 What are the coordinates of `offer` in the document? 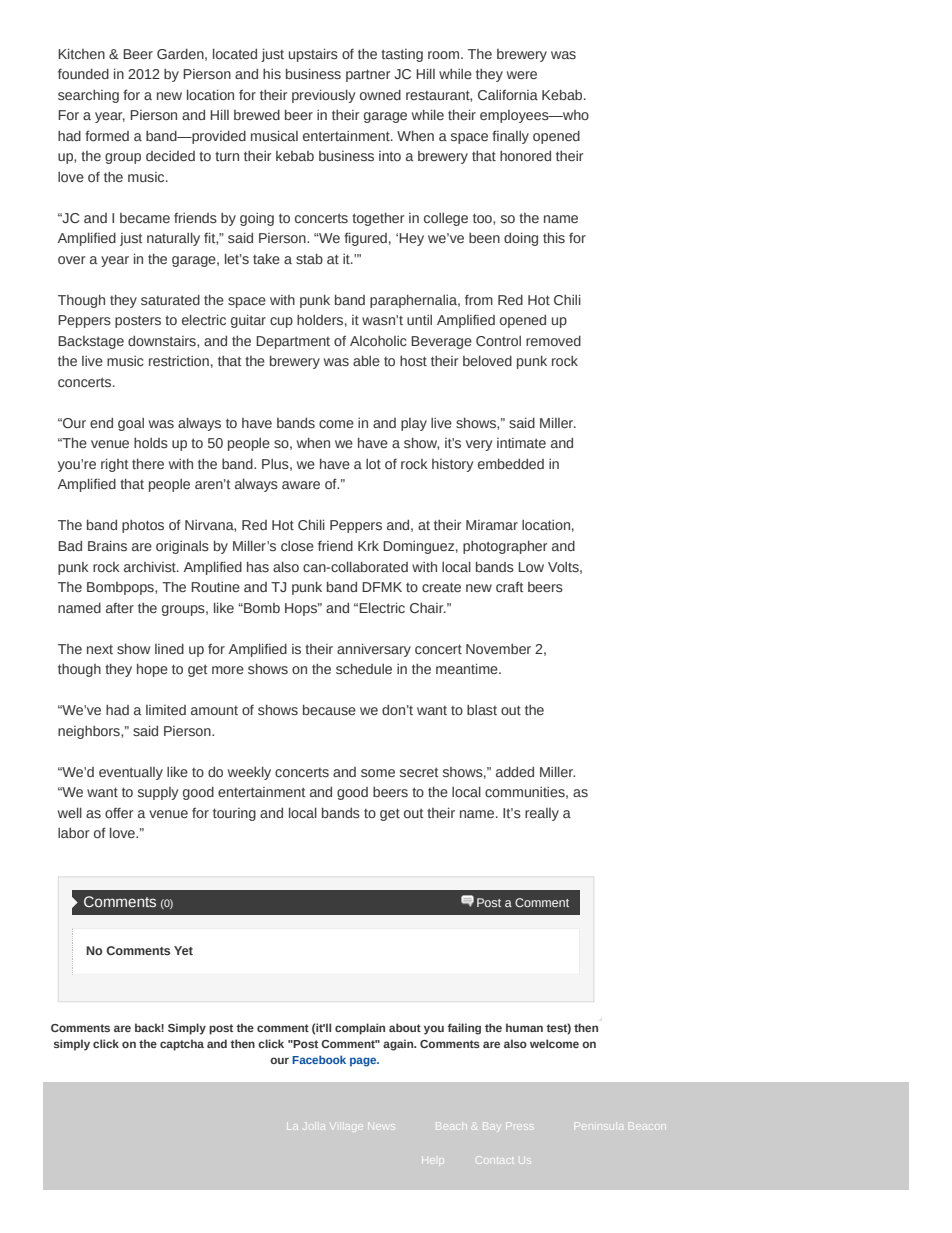 It's located at (119, 813).
